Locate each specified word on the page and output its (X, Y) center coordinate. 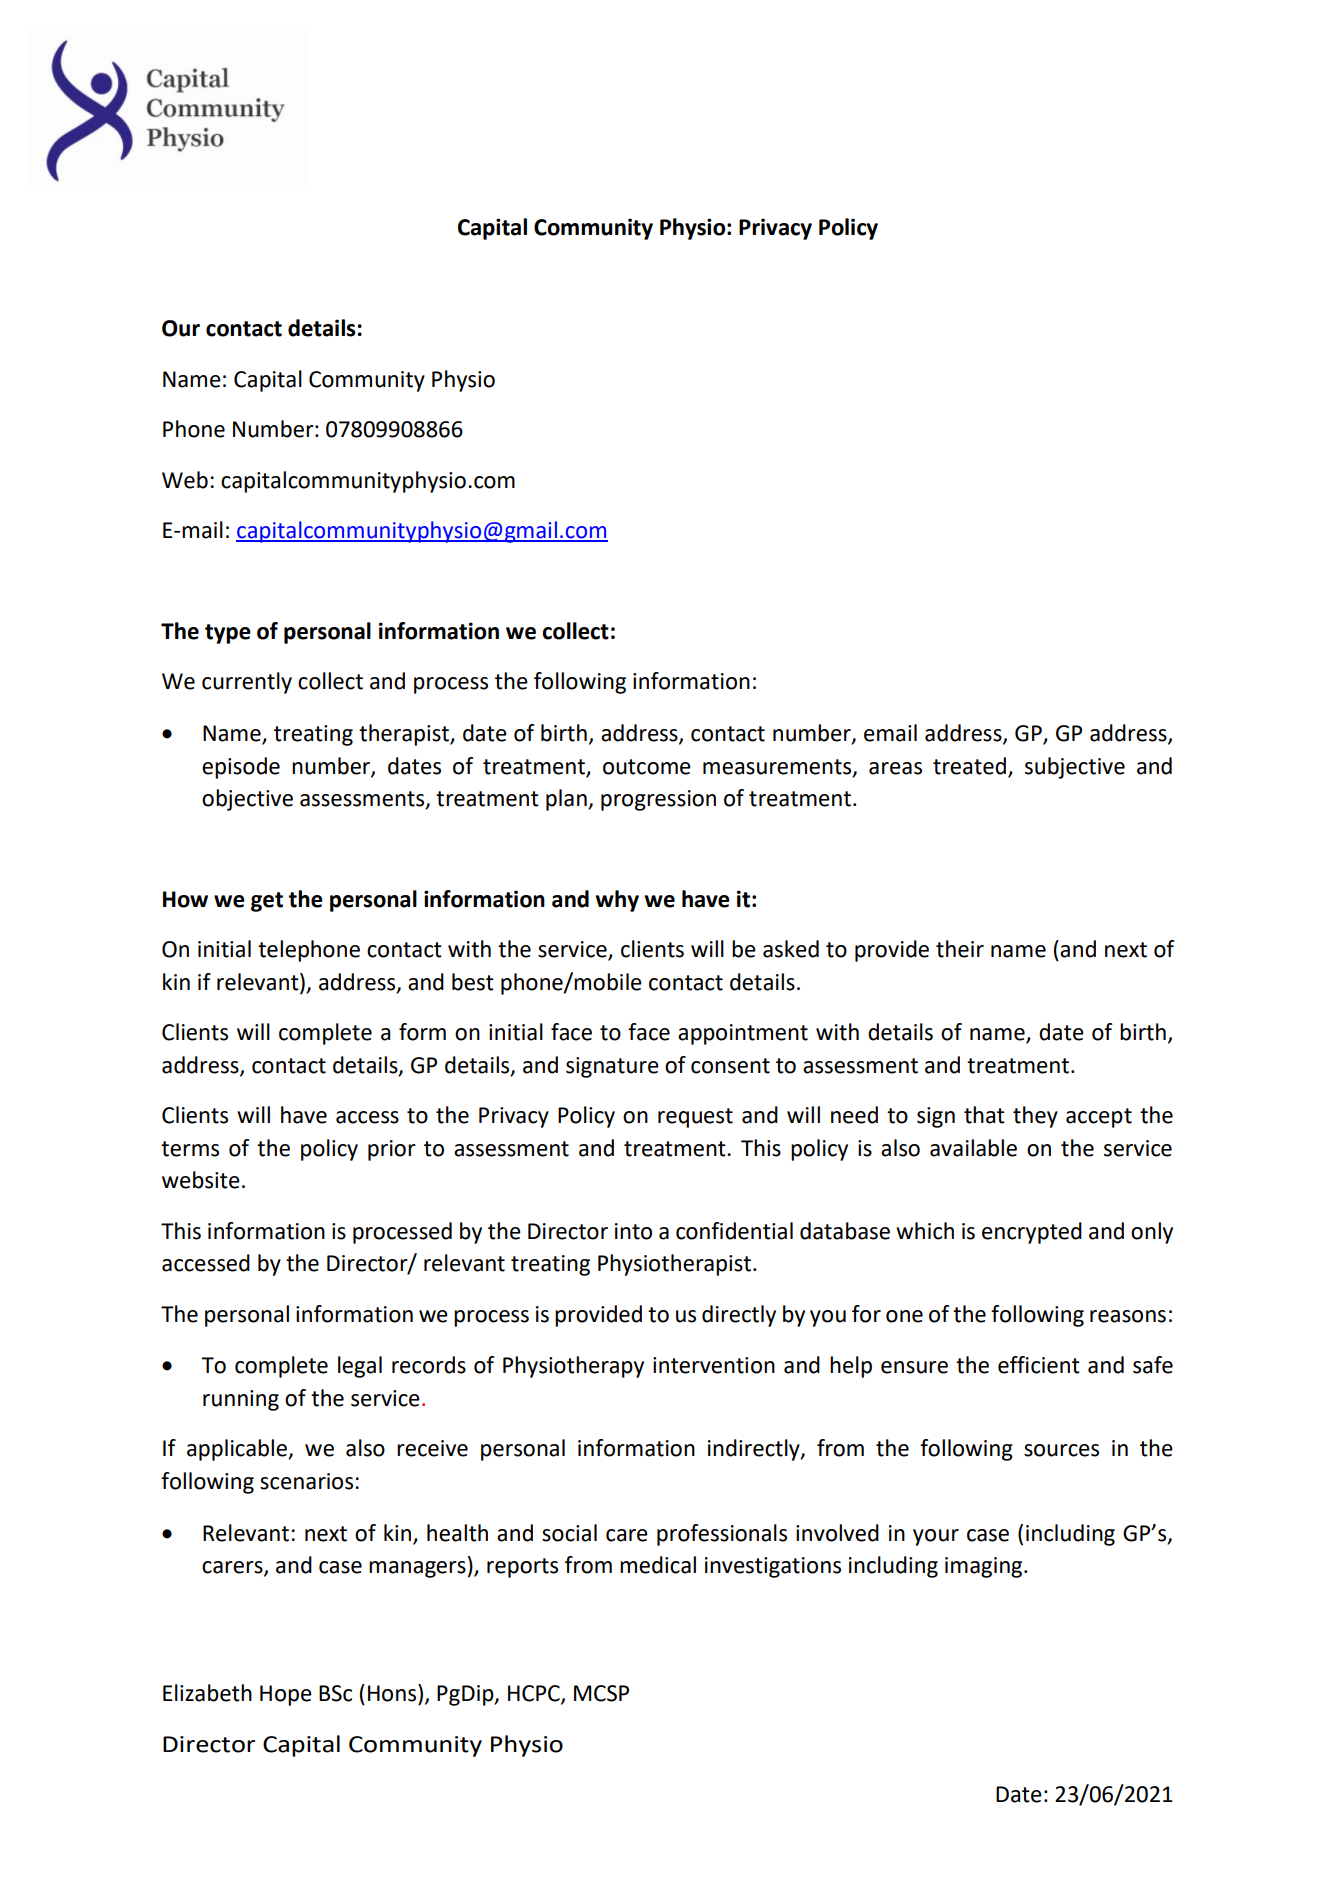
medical (658, 1565)
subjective (1075, 768)
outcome (647, 767)
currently (247, 683)
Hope (286, 1695)
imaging (985, 1567)
